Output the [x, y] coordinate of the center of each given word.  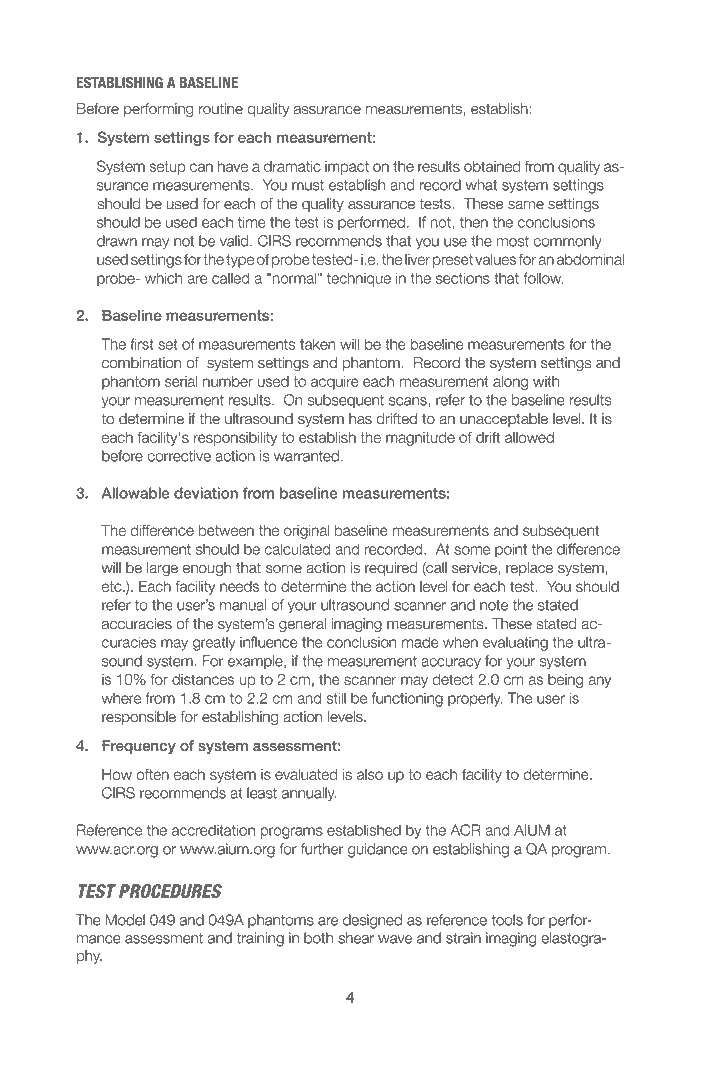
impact [347, 168]
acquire [335, 383]
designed [372, 921]
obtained [492, 166]
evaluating [515, 643]
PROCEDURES [170, 891]
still [336, 698]
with [546, 381]
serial [181, 381]
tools [507, 920]
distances [203, 679]
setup [167, 168]
